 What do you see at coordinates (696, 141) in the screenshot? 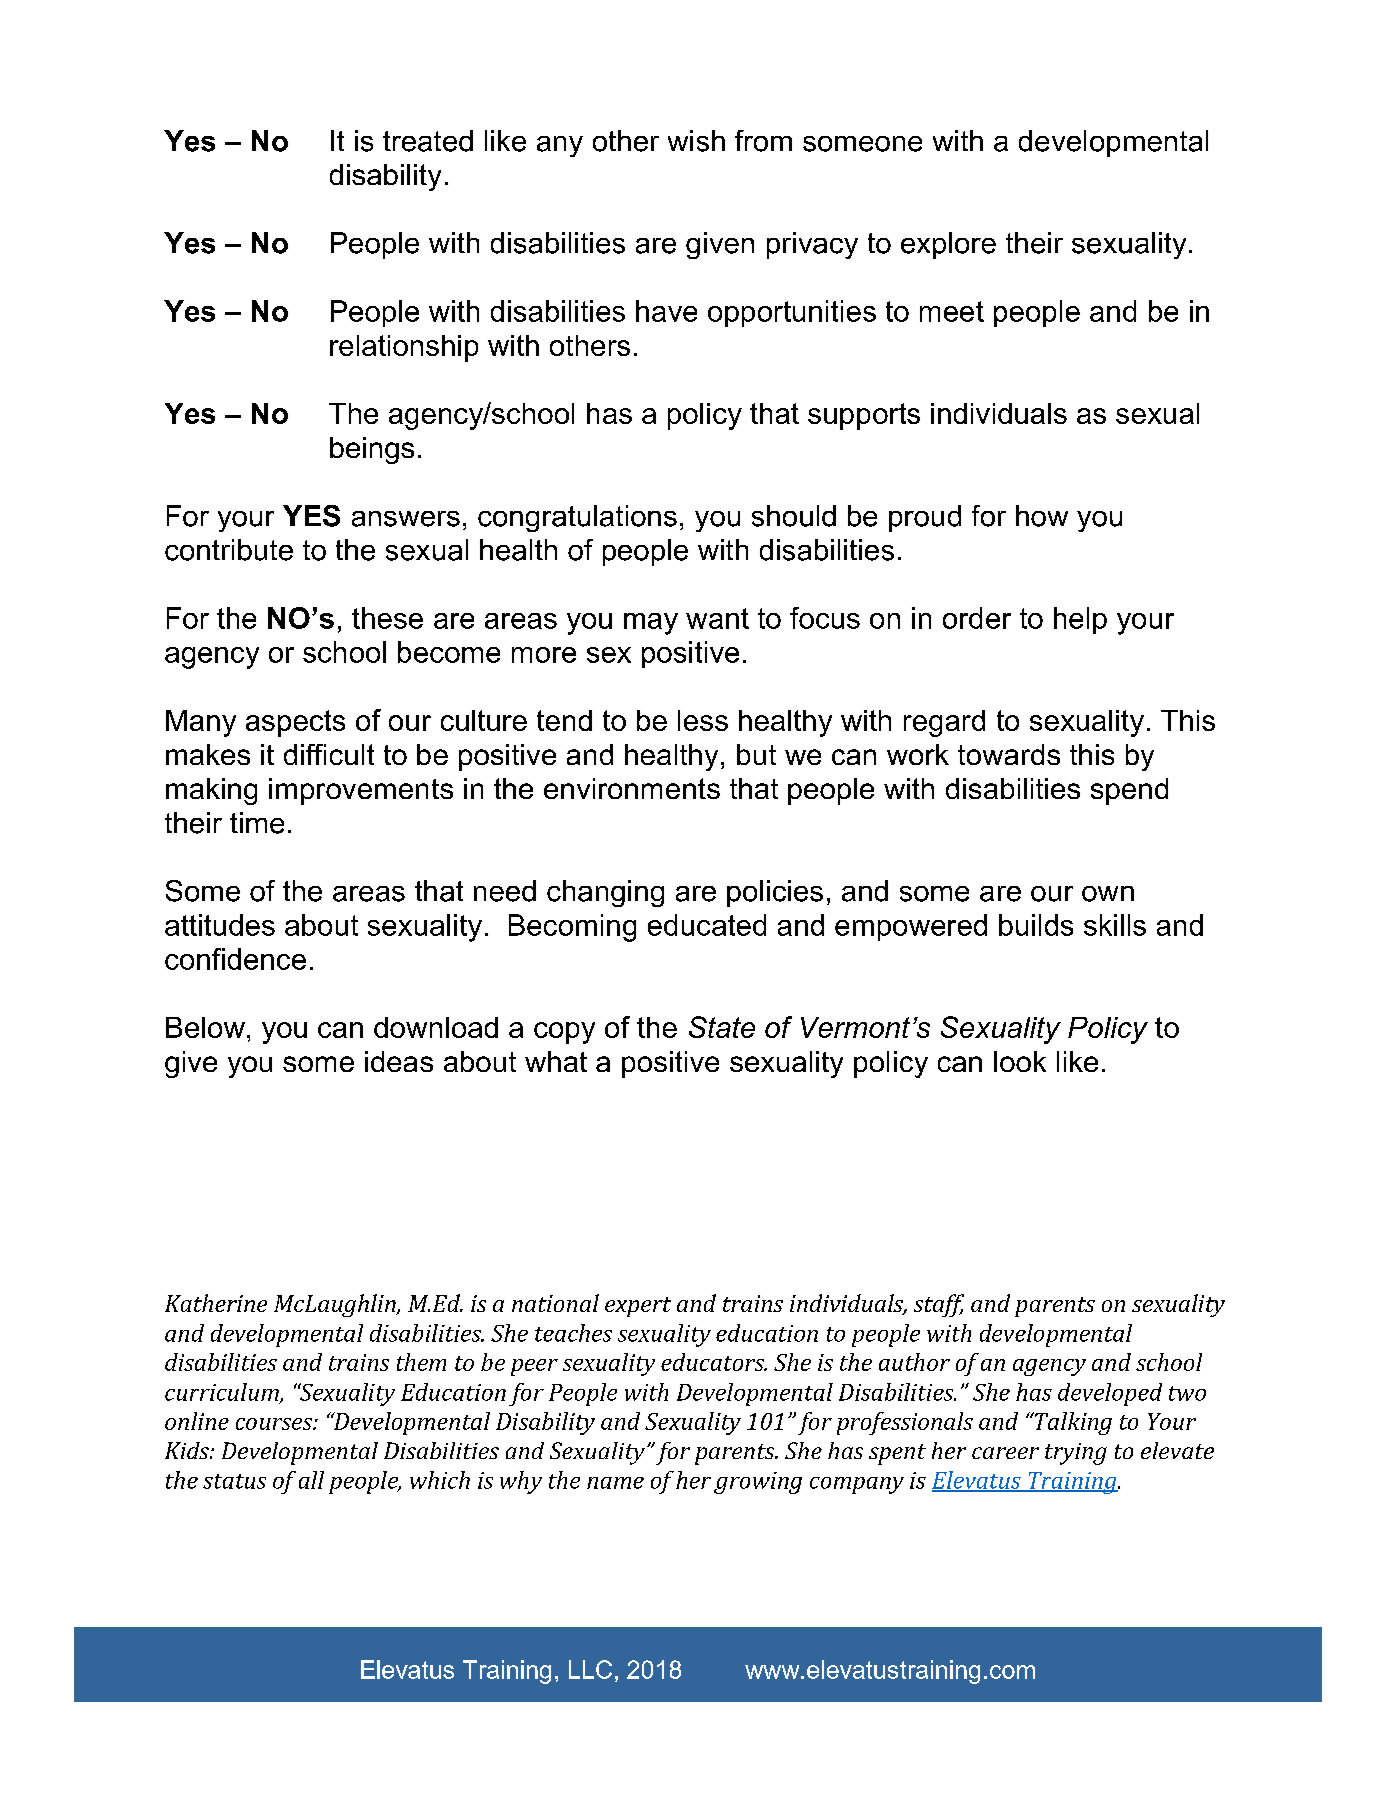
I see `wish` at bounding box center [696, 141].
